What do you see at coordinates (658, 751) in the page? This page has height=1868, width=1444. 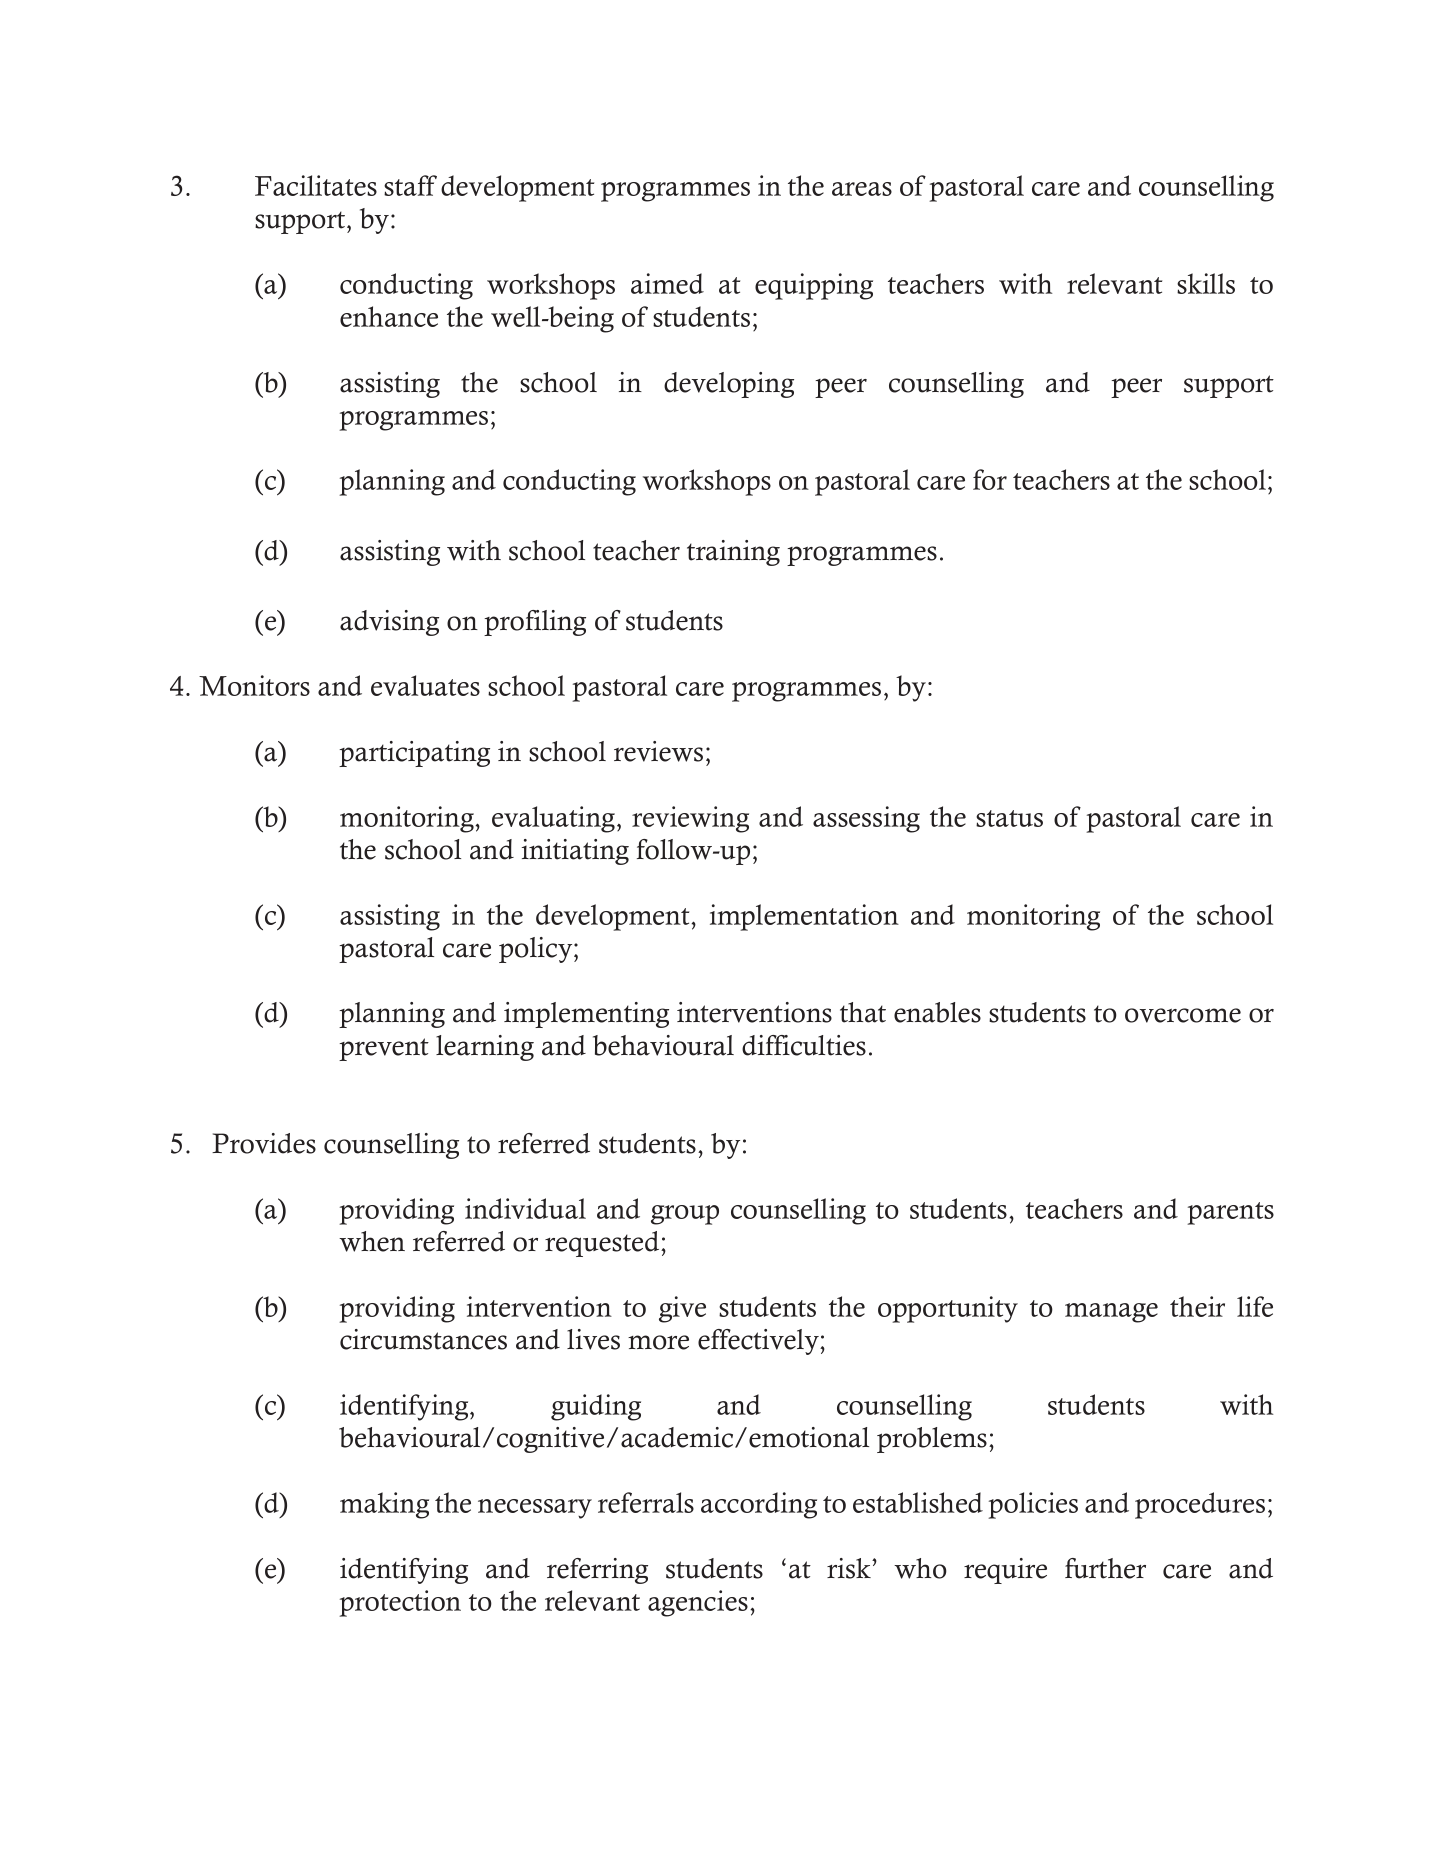 I see `reviews` at bounding box center [658, 751].
